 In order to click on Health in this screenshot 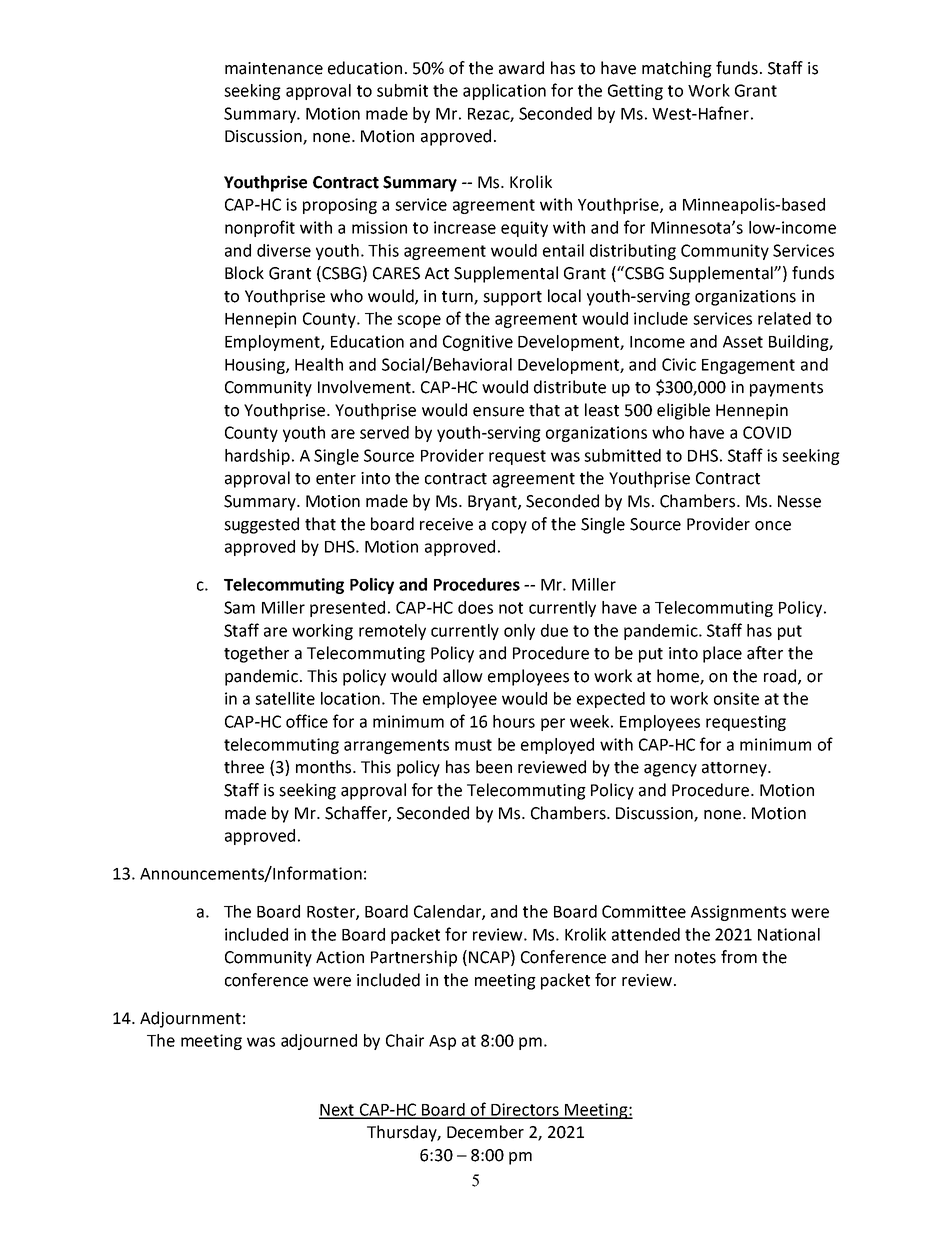, I will do `click(319, 364)`.
